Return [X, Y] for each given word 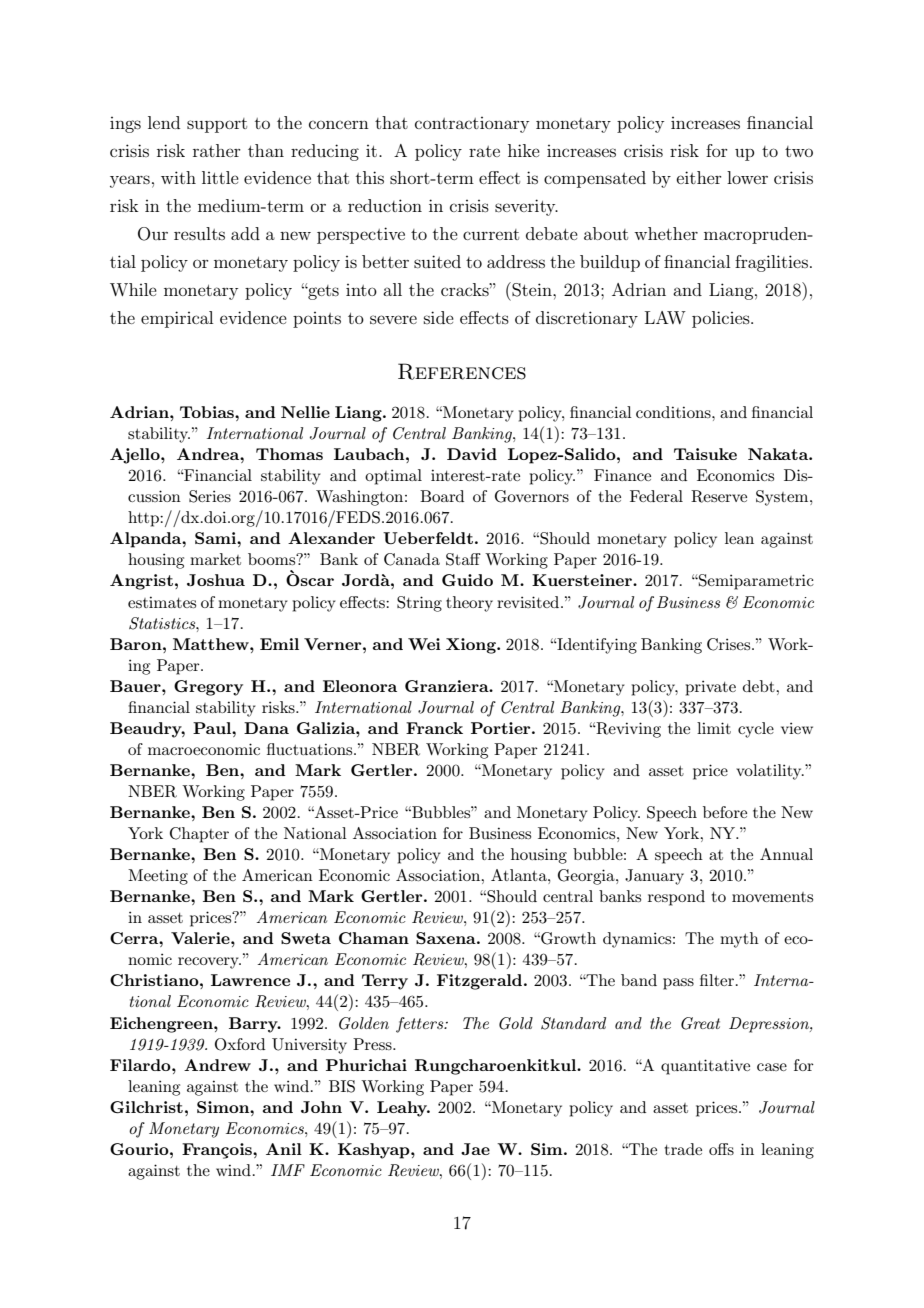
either [699, 177]
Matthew [212, 644]
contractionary [472, 125]
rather [217, 150]
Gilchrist [146, 1107]
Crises [730, 644]
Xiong [472, 646]
